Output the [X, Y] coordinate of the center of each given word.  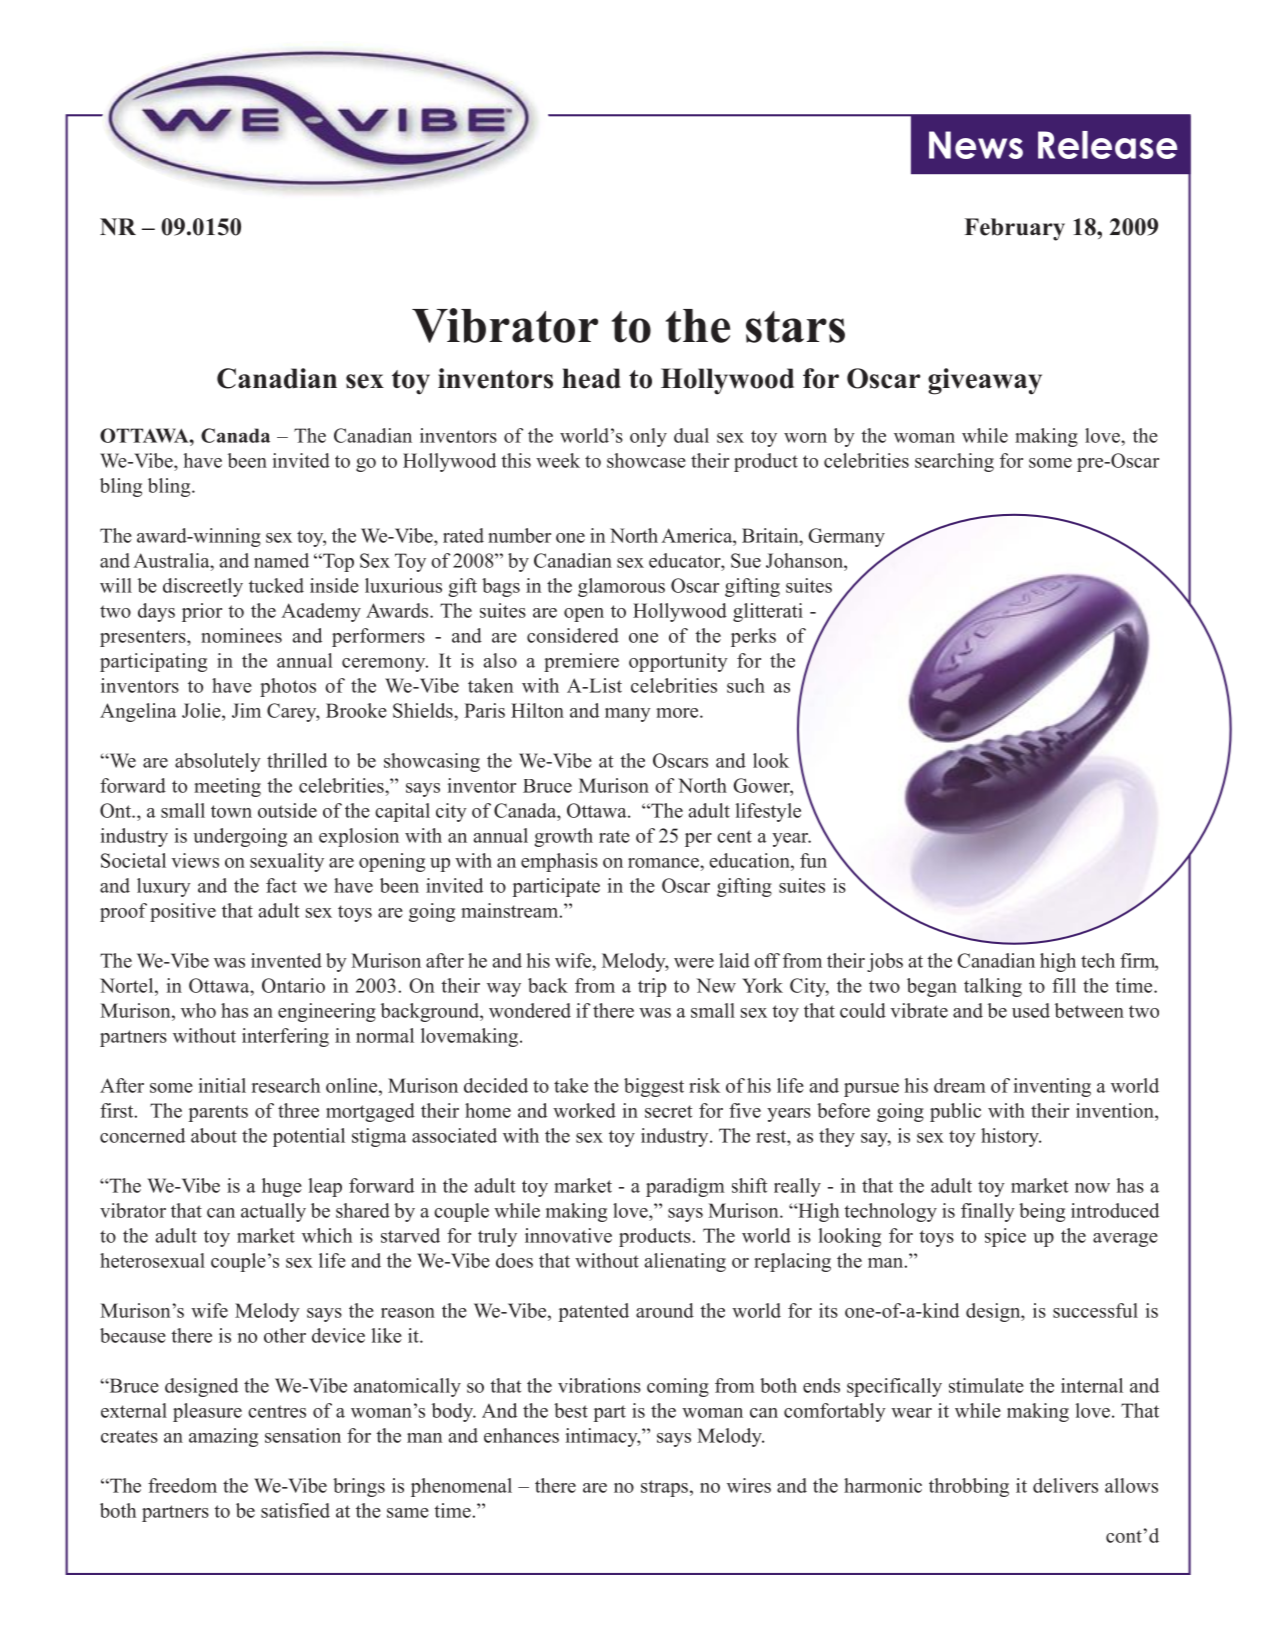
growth [564, 837]
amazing [223, 1437]
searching [954, 462]
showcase [646, 460]
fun [813, 860]
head [591, 378]
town [231, 811]
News [976, 145]
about [214, 1135]
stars [795, 327]
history [1011, 1137]
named [281, 560]
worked [584, 1110]
